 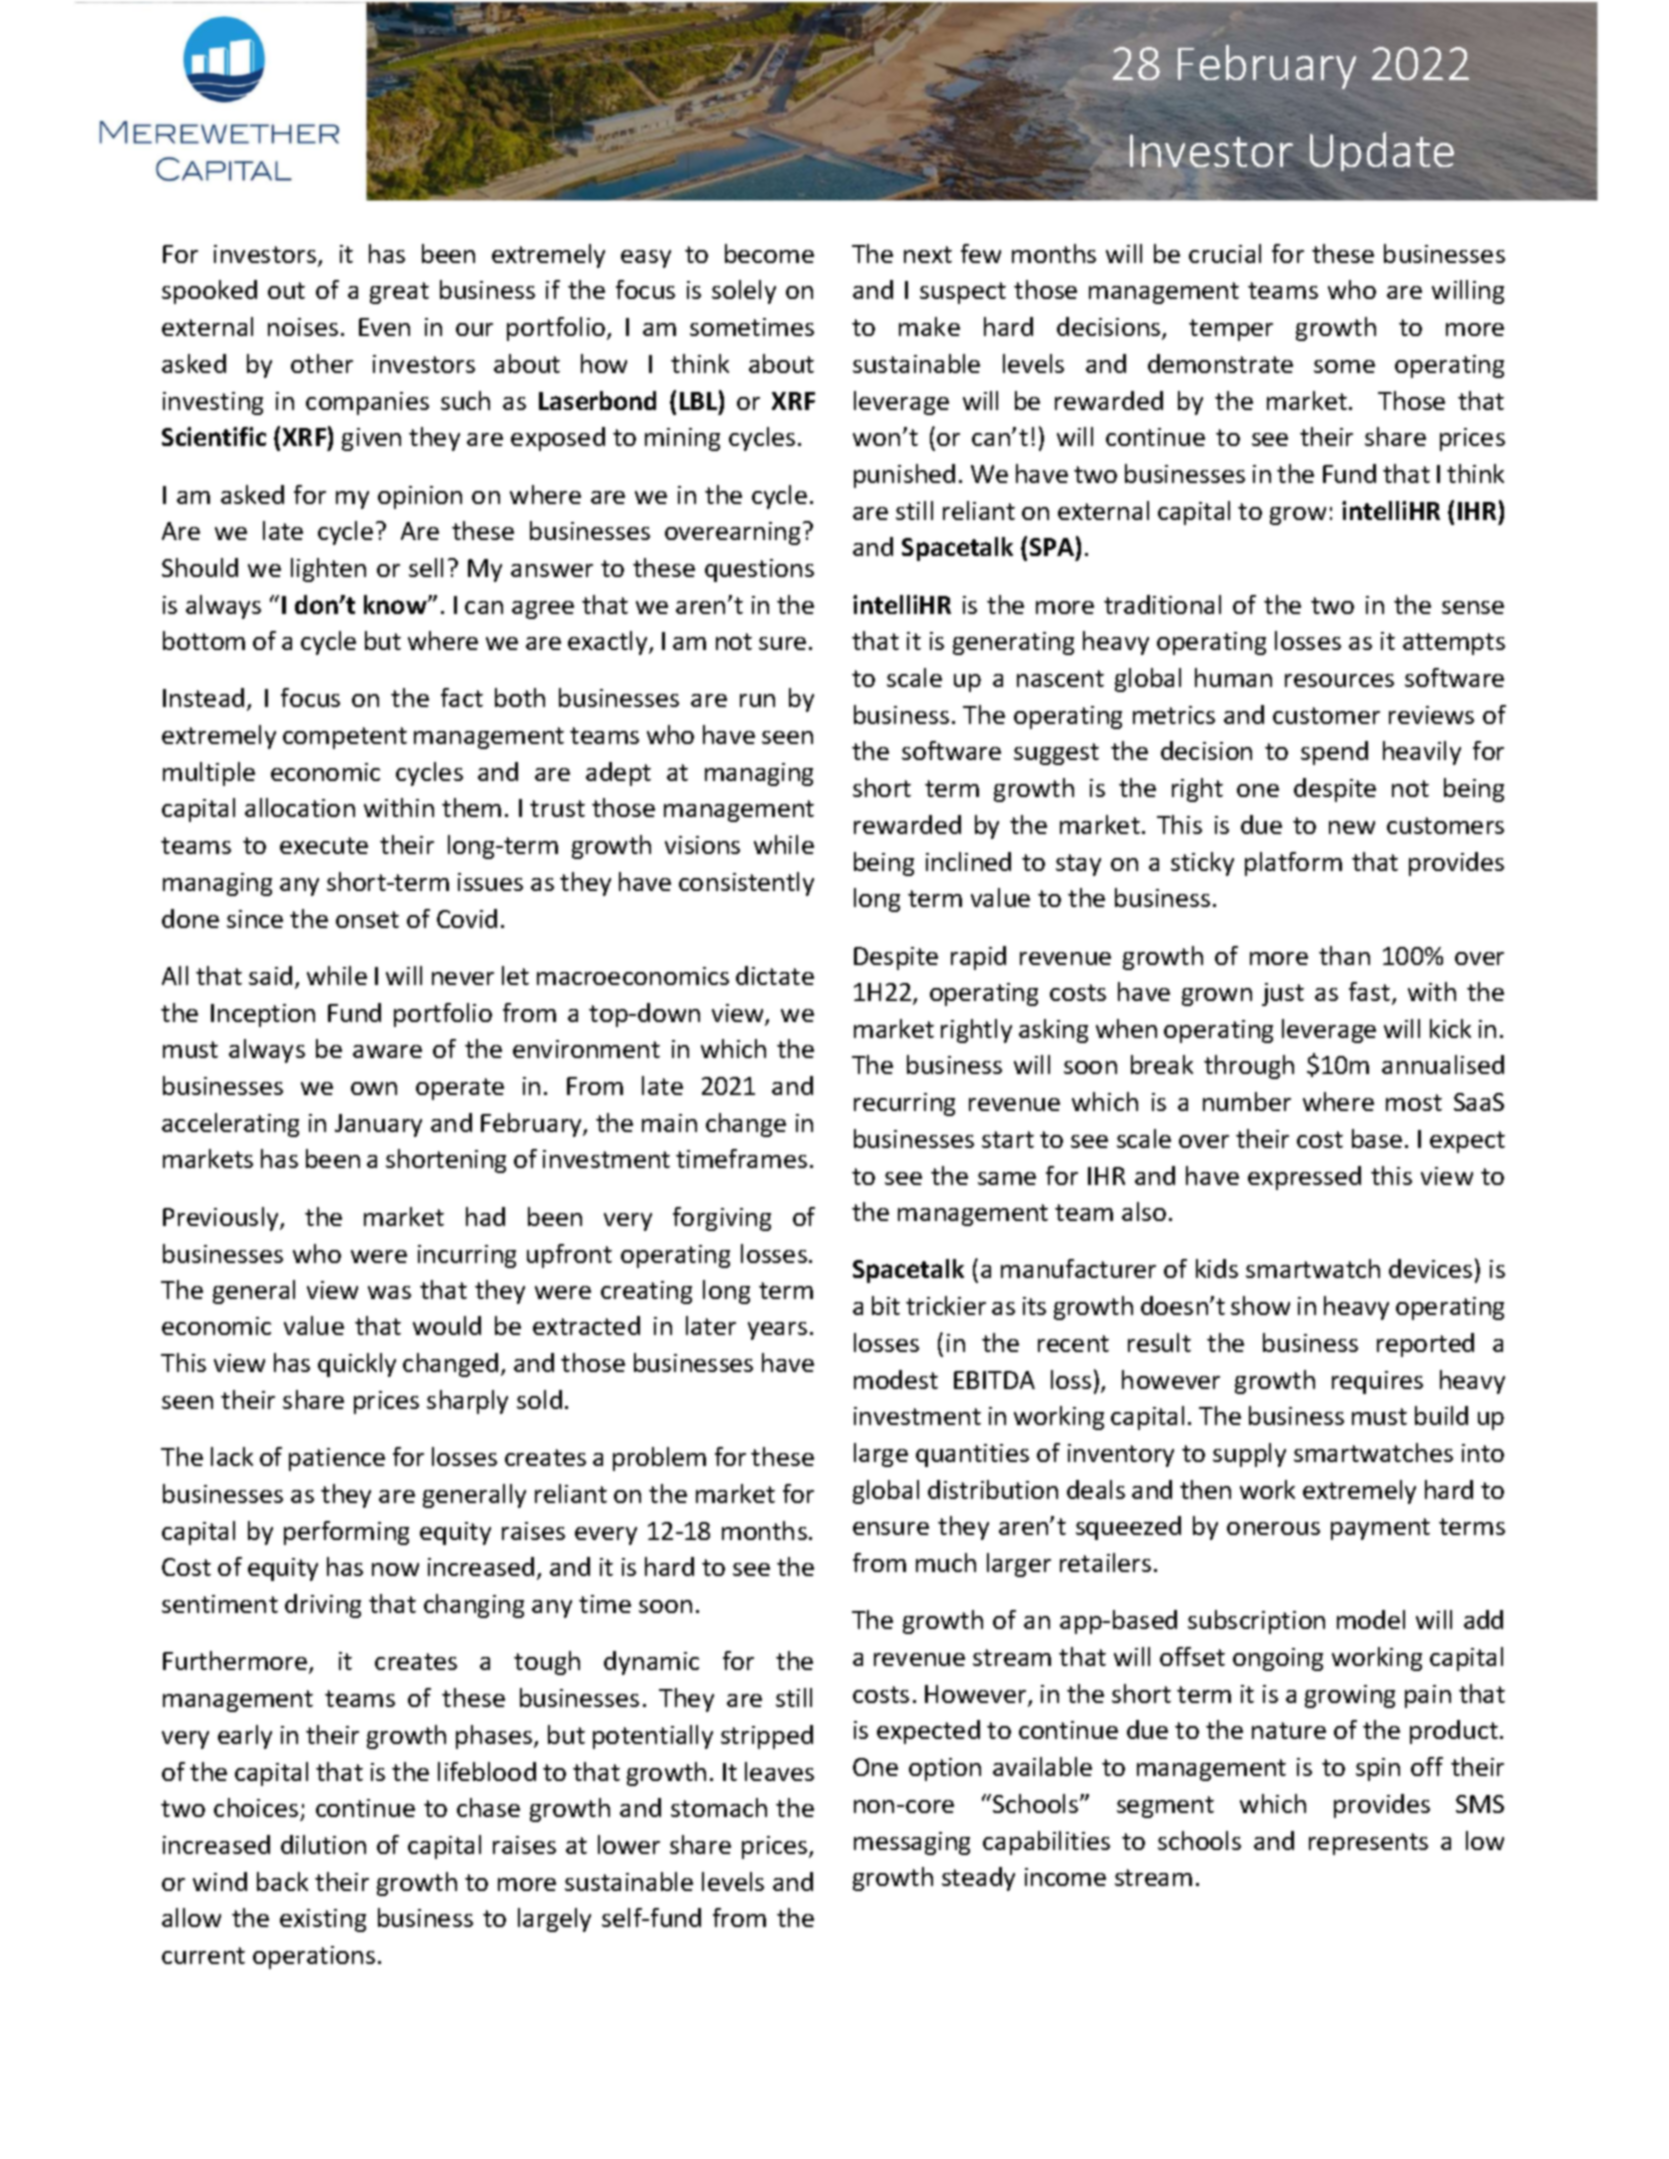 What do you see at coordinates (1334, 753) in the document?
I see `spend` at bounding box center [1334, 753].
